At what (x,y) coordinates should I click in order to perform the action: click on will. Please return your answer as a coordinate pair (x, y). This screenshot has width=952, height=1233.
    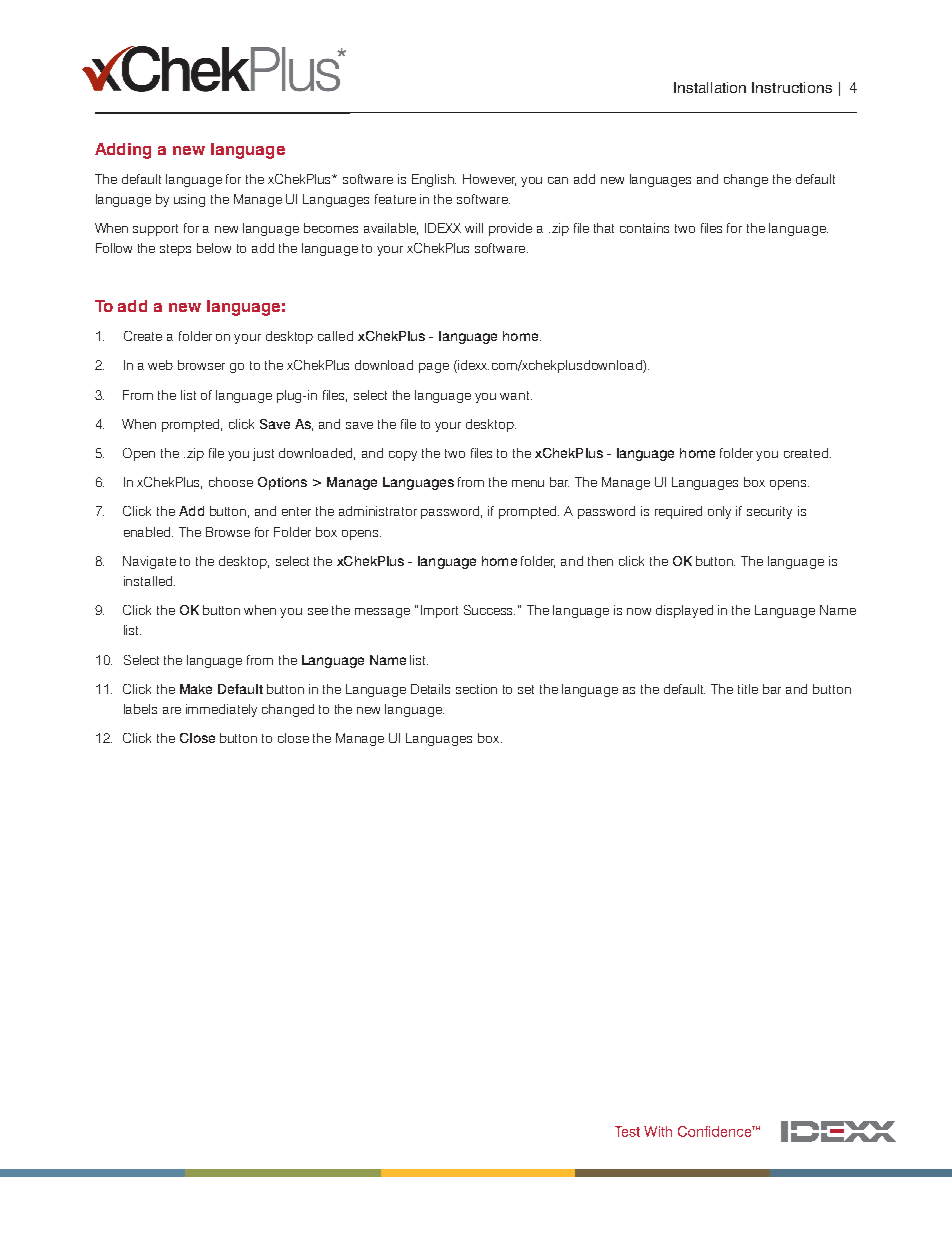
    Looking at the image, I should click on (474, 228).
